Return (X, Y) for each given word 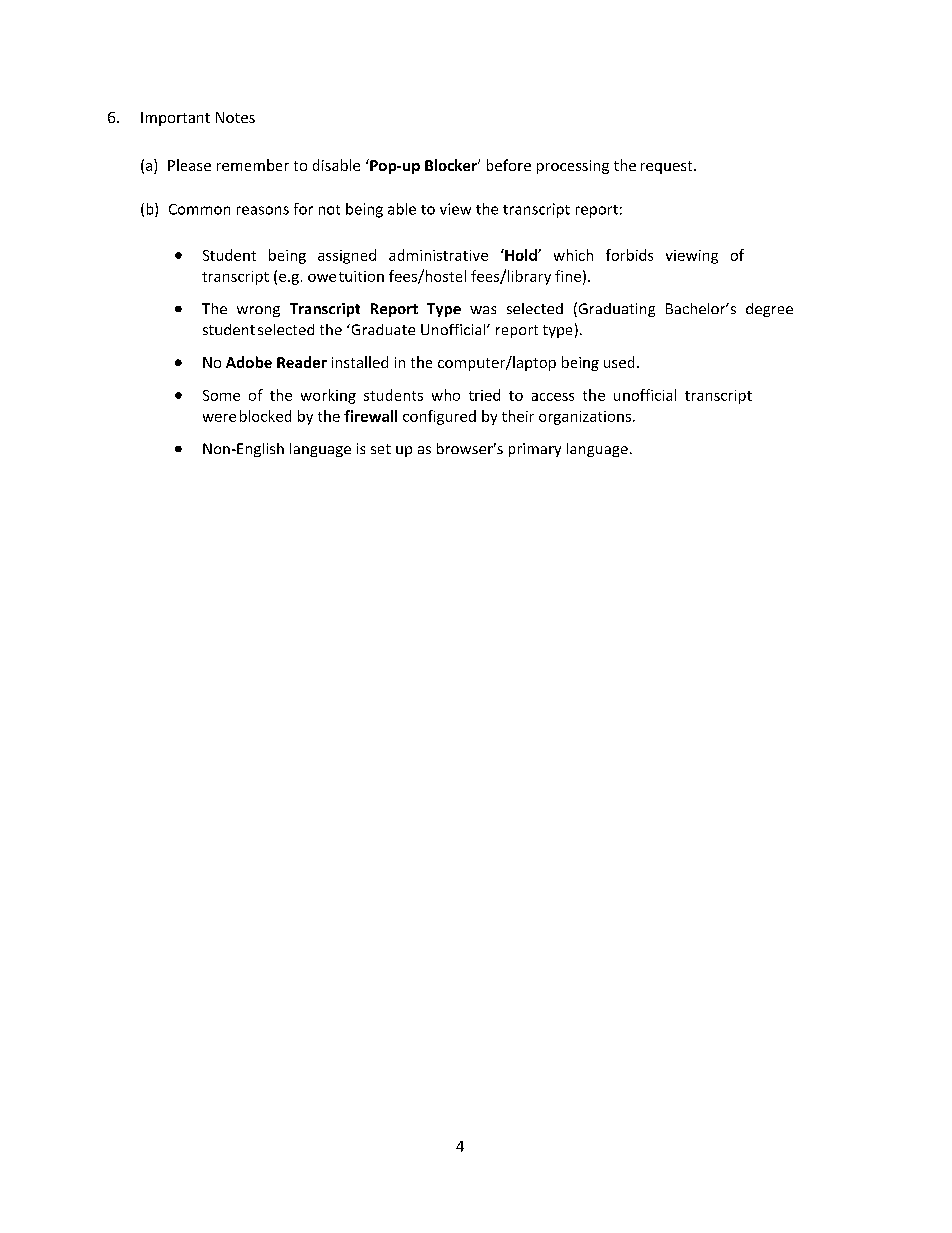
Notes (235, 117)
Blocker (452, 165)
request (668, 167)
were (219, 418)
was (483, 310)
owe (322, 278)
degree (769, 310)
